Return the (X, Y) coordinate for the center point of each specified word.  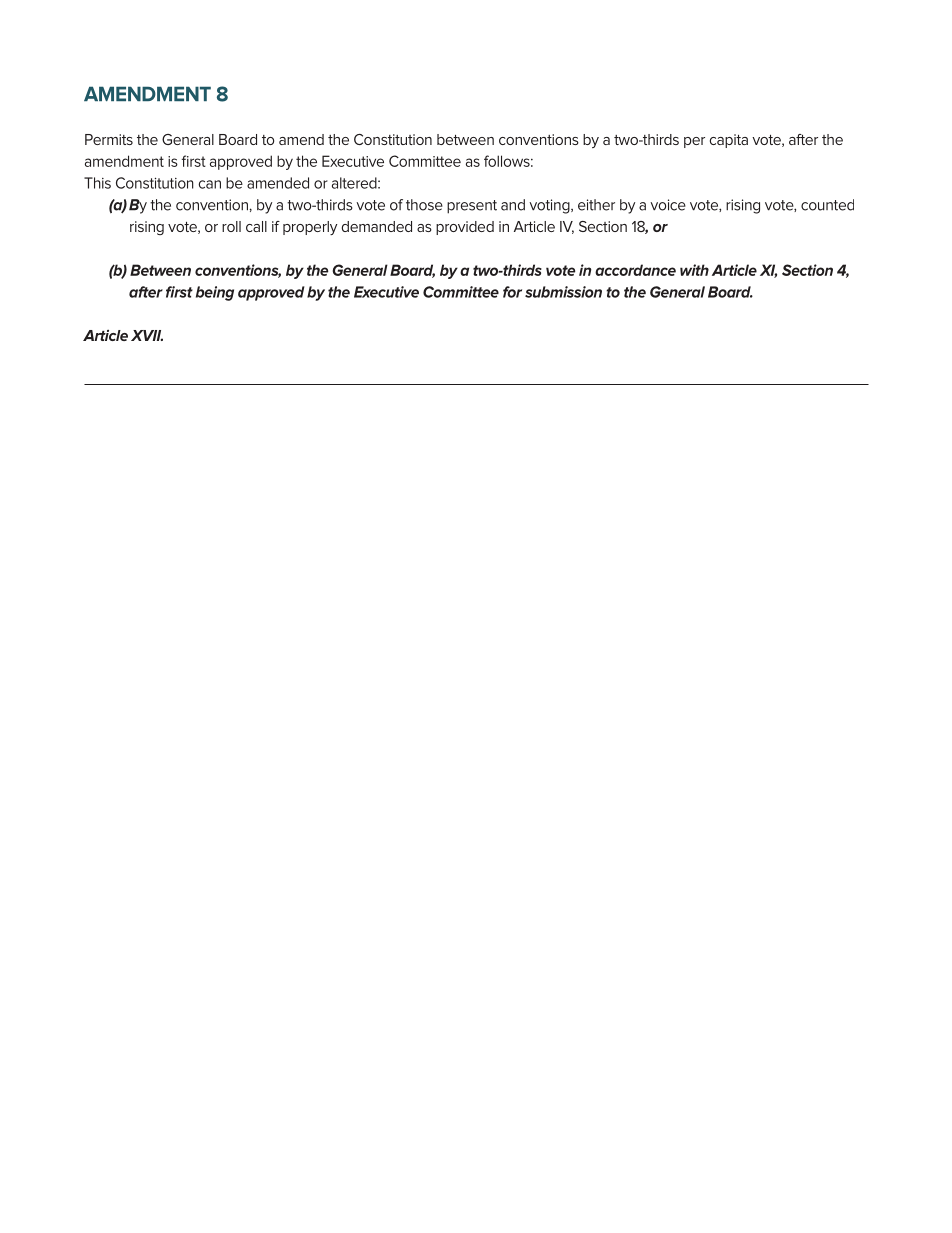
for (512, 292)
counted (827, 205)
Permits (109, 139)
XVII (147, 335)
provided (465, 228)
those (424, 205)
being (215, 293)
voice (668, 205)
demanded (377, 226)
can (209, 184)
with (694, 270)
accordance (635, 270)
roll (231, 226)
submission (563, 292)
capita (729, 141)
